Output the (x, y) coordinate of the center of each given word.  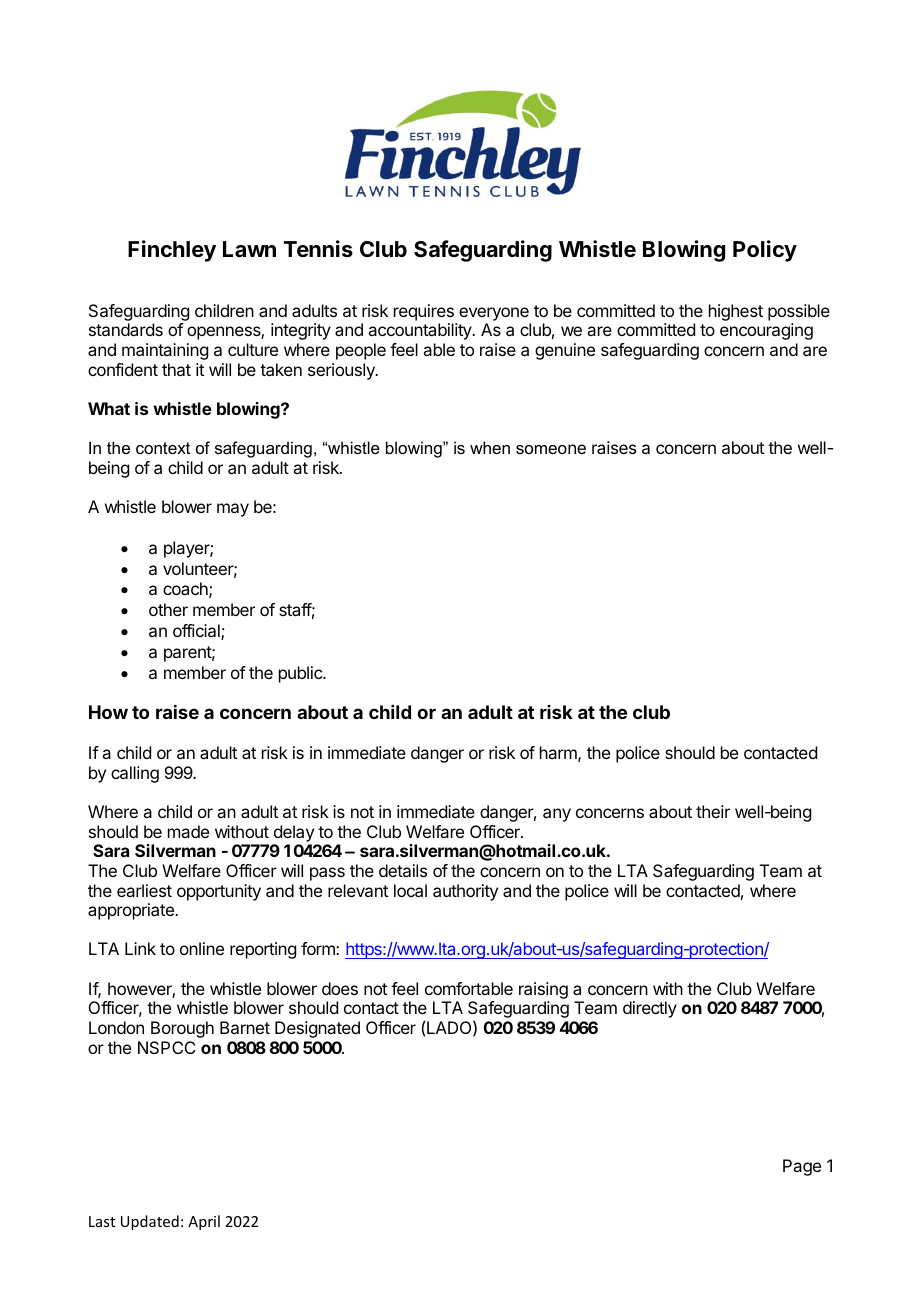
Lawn (249, 249)
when (490, 447)
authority (465, 892)
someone (551, 449)
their (713, 811)
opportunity (219, 892)
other (168, 609)
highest (736, 312)
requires (424, 312)
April (204, 1222)
